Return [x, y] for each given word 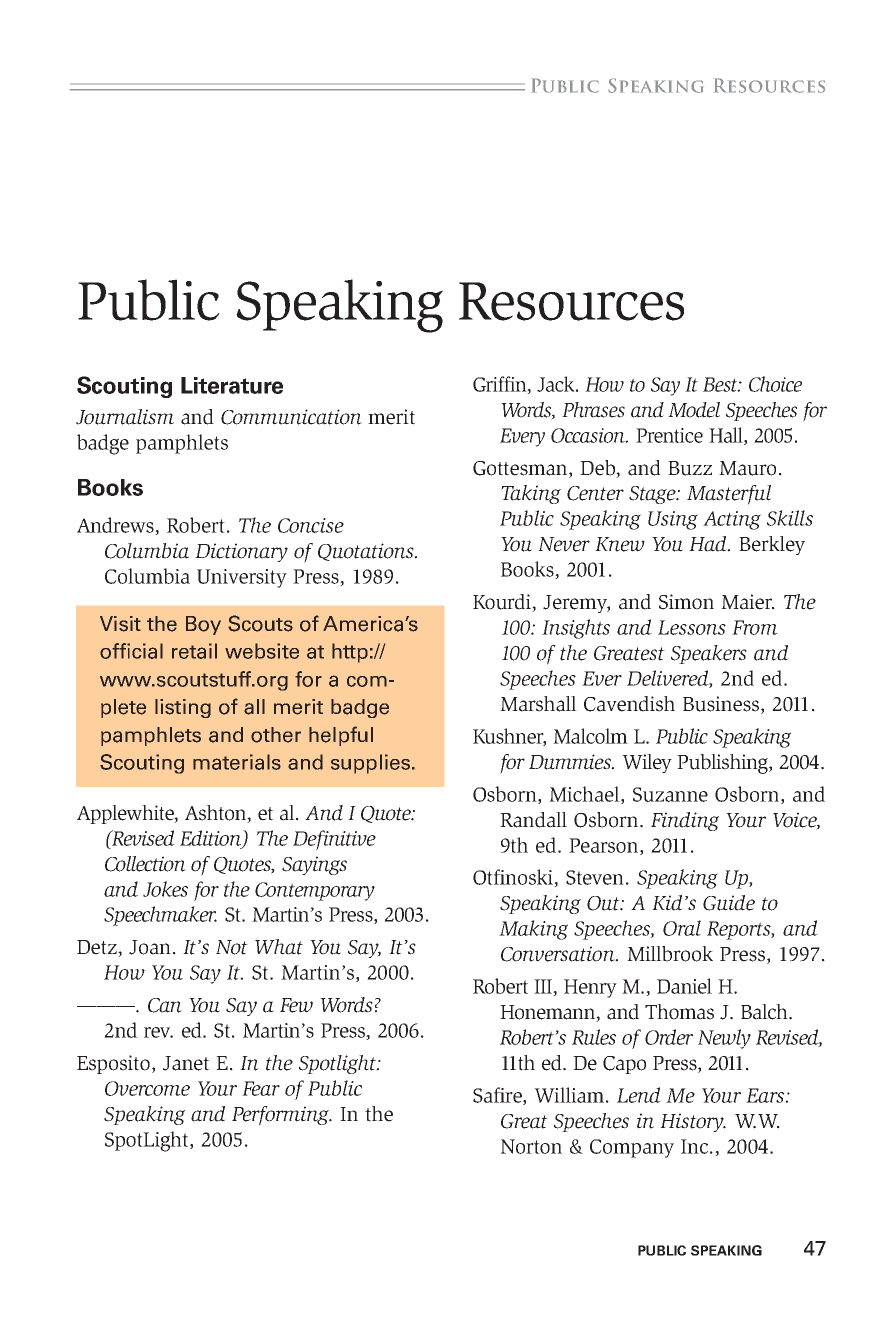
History [693, 1122]
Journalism [125, 417]
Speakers [709, 654]
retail [194, 651]
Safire [498, 1096]
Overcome [147, 1088]
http [350, 653]
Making [533, 930]
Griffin [501, 385]
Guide [729, 903]
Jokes [165, 889]
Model [694, 410]
